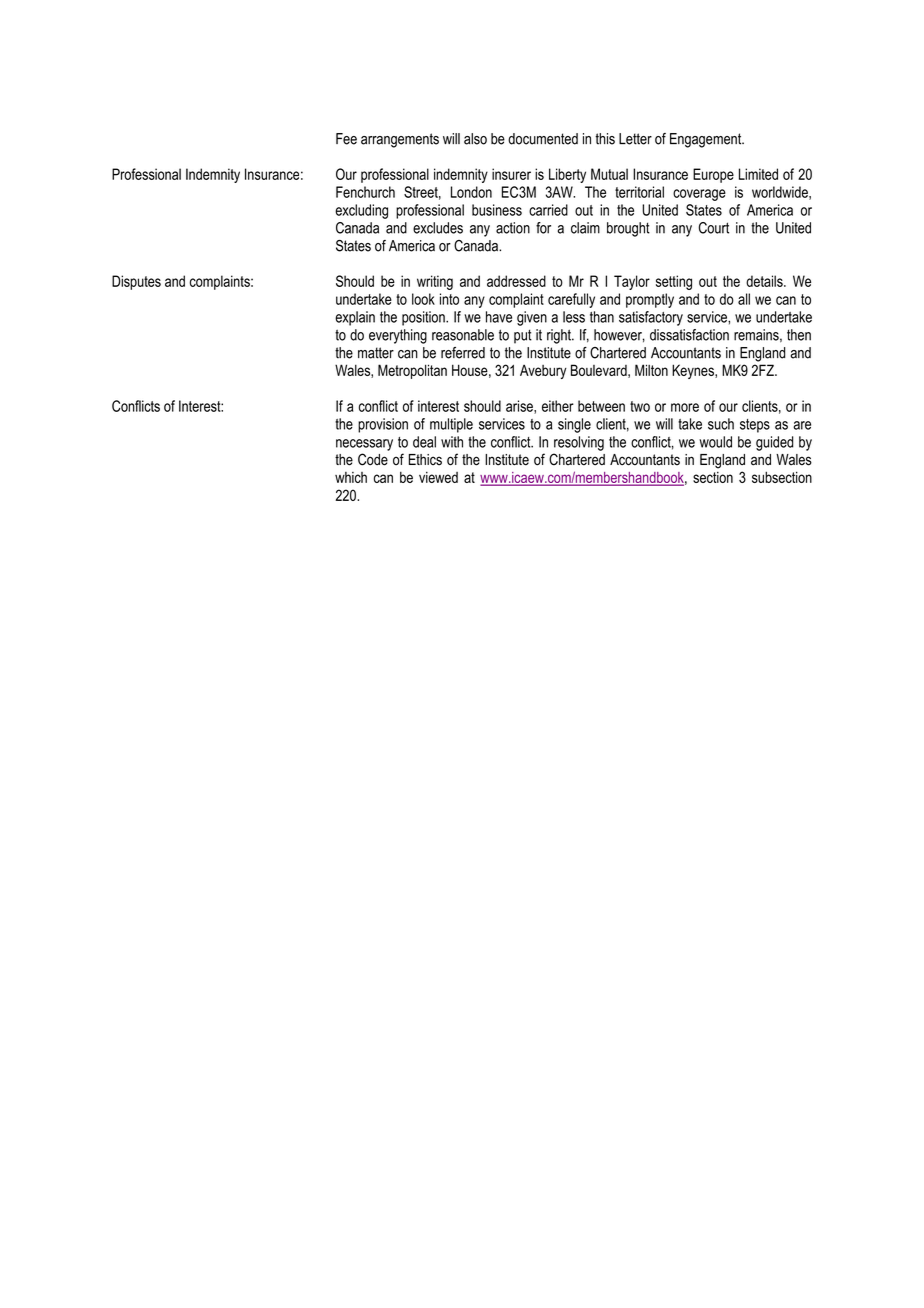  What do you see at coordinates (707, 140) in the screenshot?
I see `Engagement` at bounding box center [707, 140].
